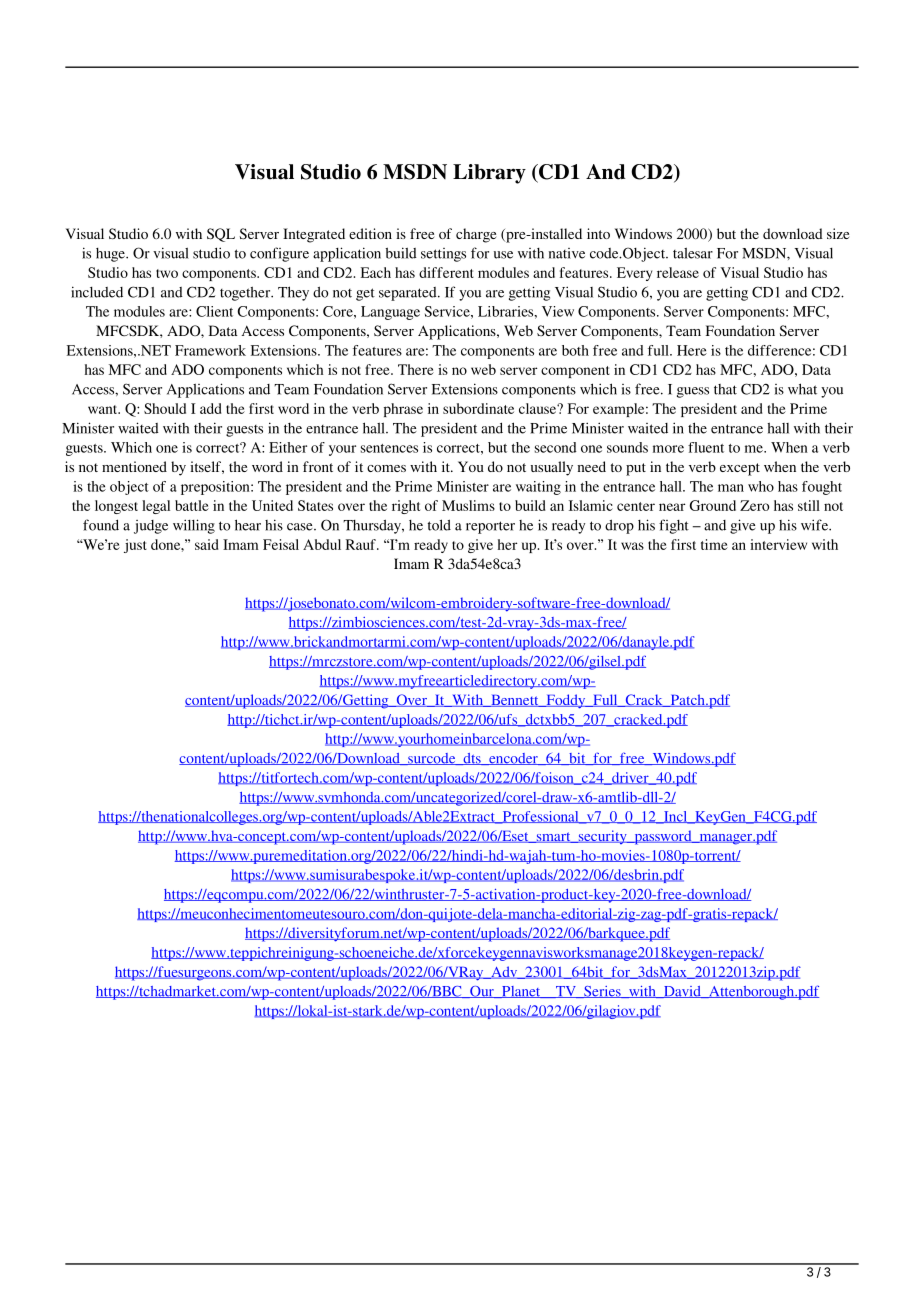 The image size is (924, 1308). Describe the element at coordinates (714, 544) in the page. I see `time` at that location.
